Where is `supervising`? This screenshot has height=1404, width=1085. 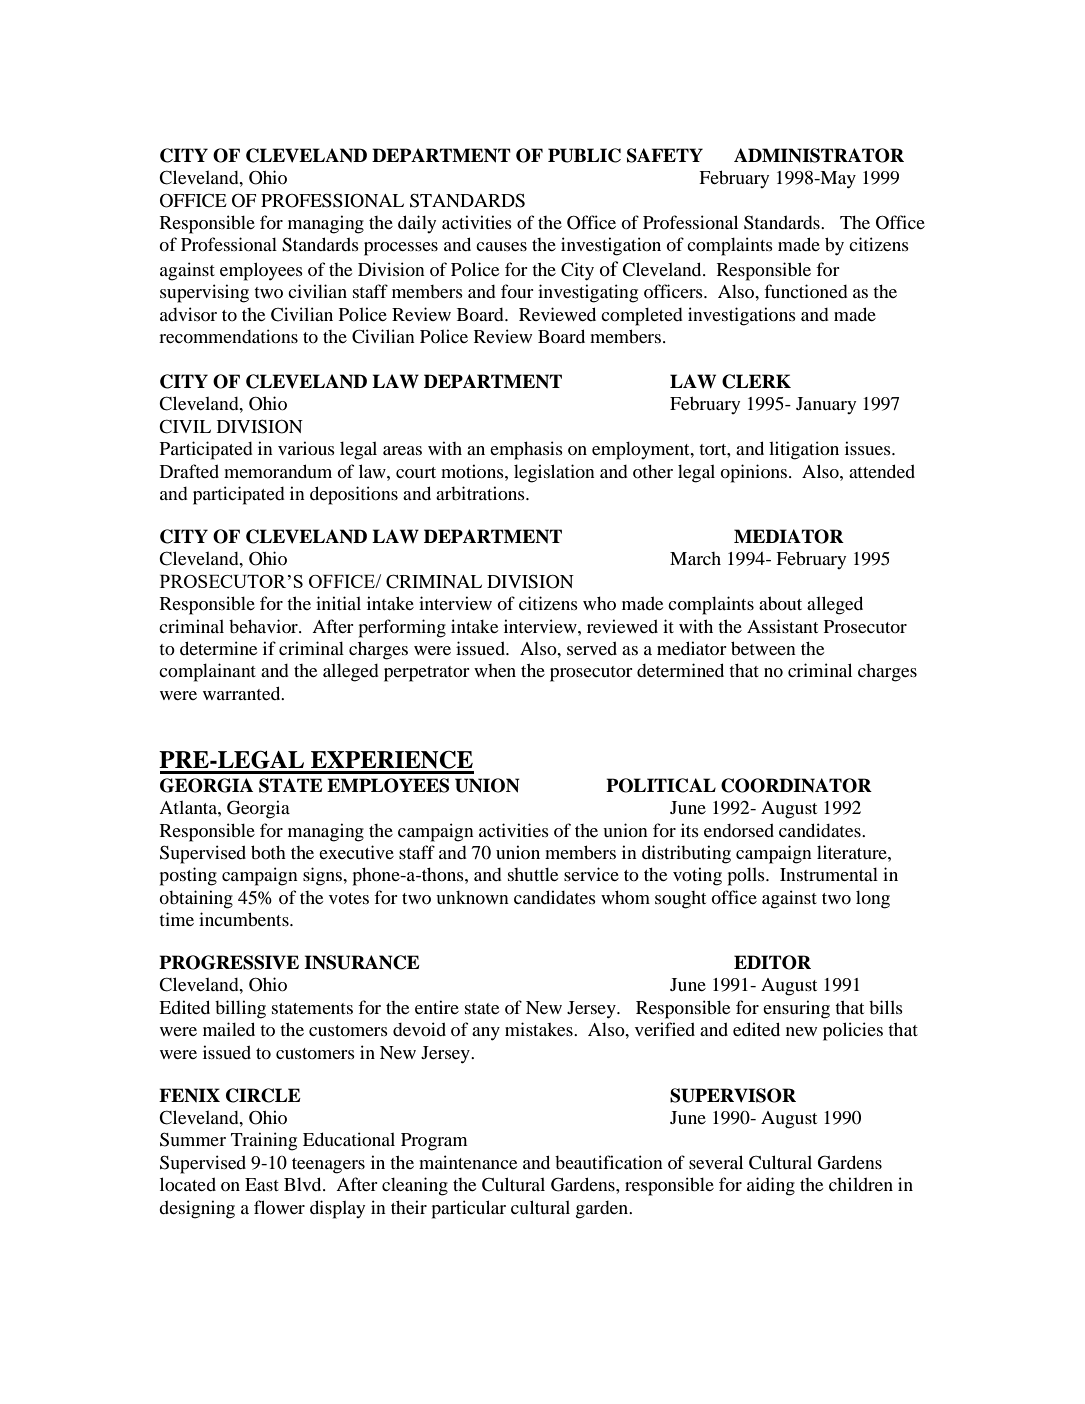
supervising is located at coordinates (204, 293).
